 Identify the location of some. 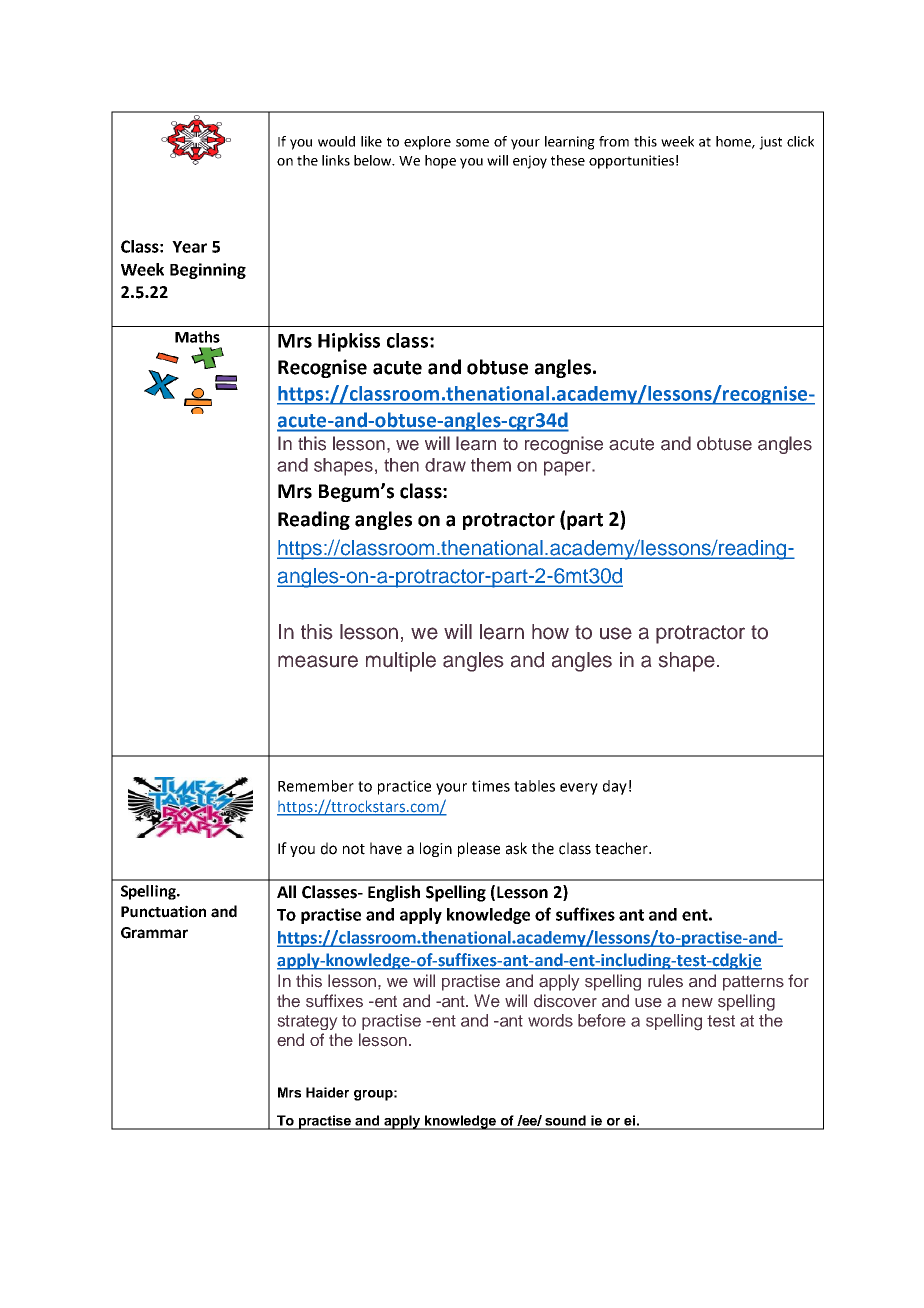
(472, 143).
